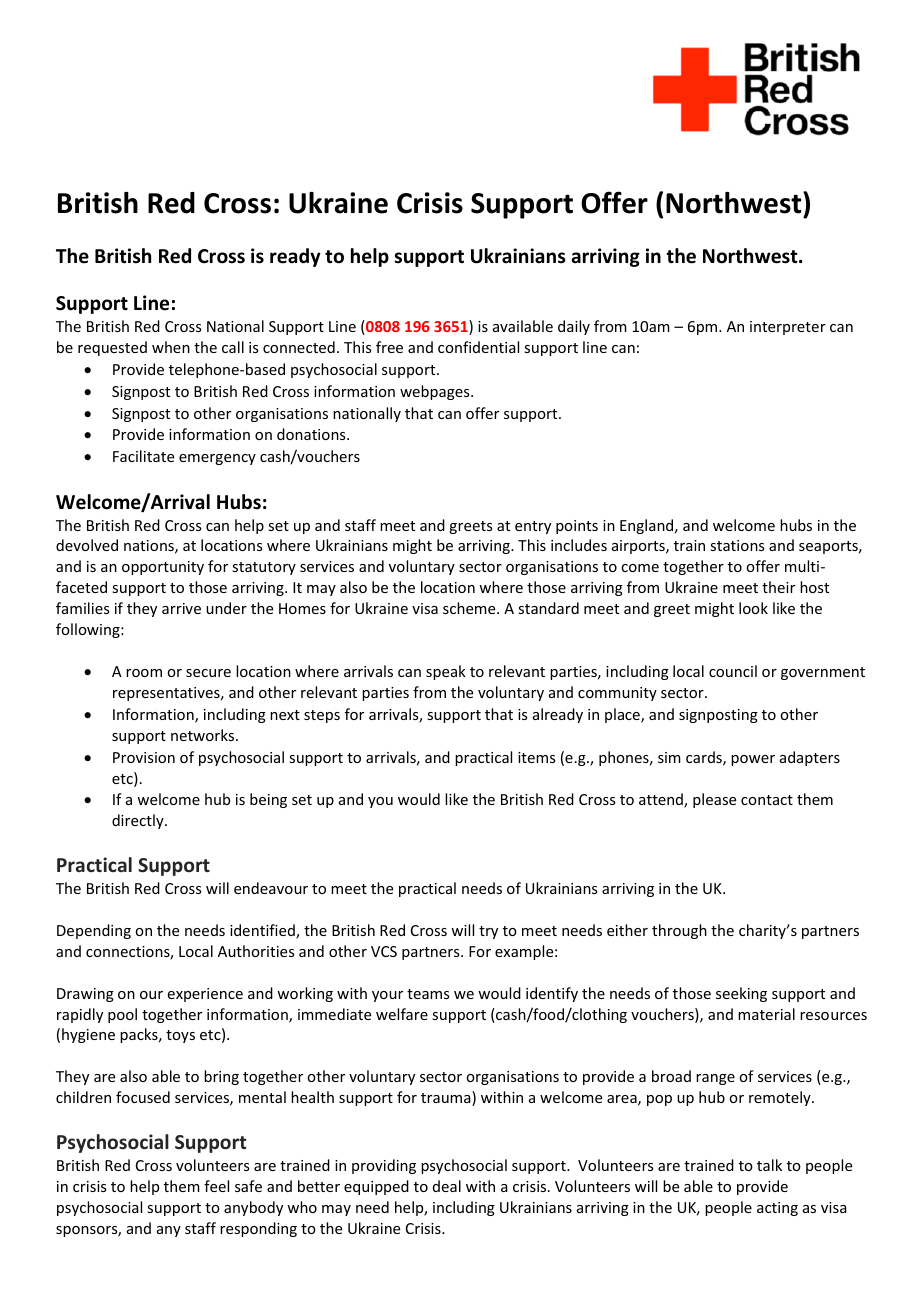 The height and width of the screenshot is (1308, 924). I want to click on opportunity, so click(163, 568).
